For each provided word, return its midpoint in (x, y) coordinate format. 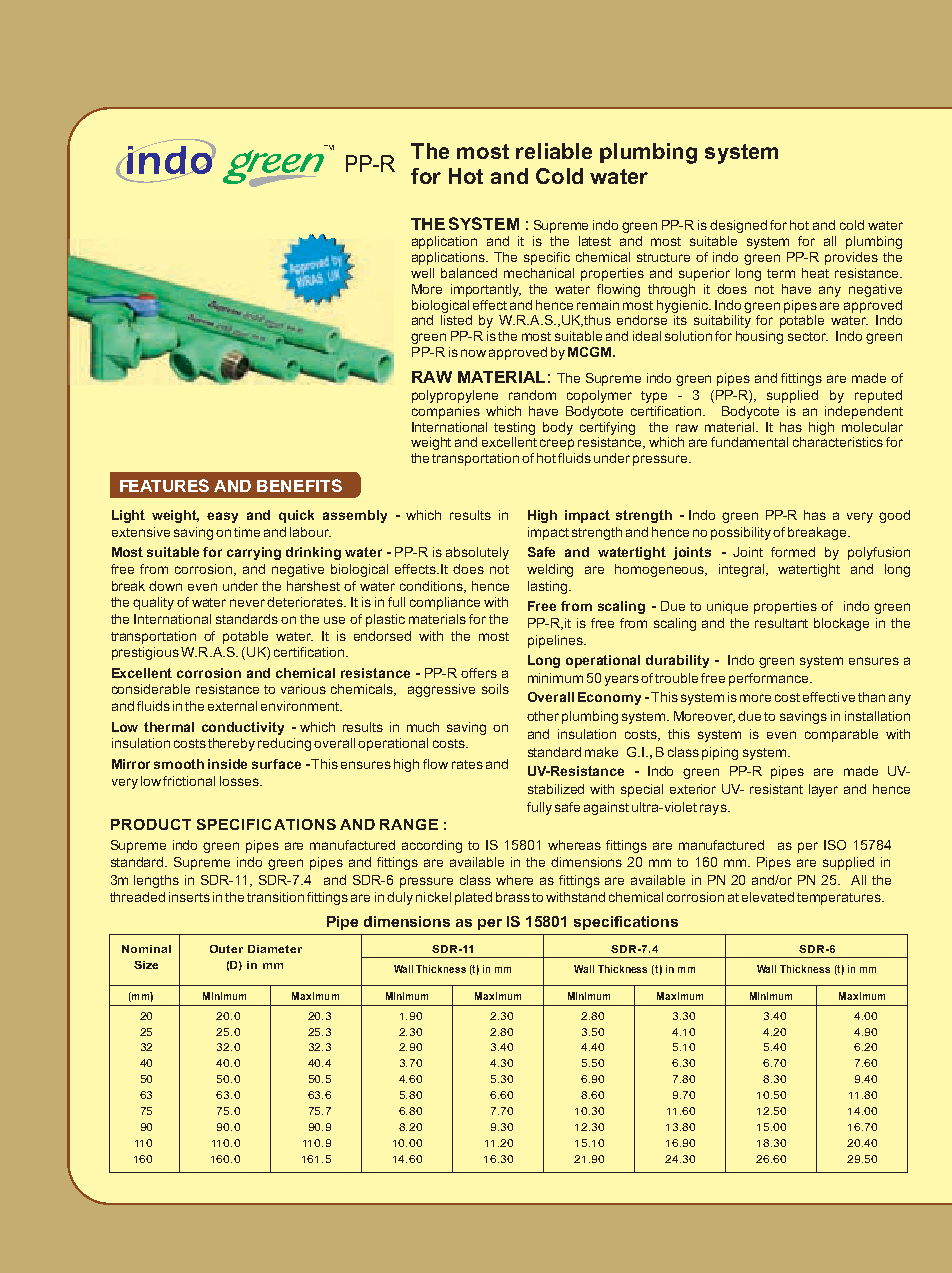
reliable (554, 151)
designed (738, 226)
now (473, 353)
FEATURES (164, 485)
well (422, 273)
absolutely (477, 553)
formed (793, 552)
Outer (226, 949)
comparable (841, 735)
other (543, 716)
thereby (231, 744)
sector (808, 336)
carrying (254, 553)
